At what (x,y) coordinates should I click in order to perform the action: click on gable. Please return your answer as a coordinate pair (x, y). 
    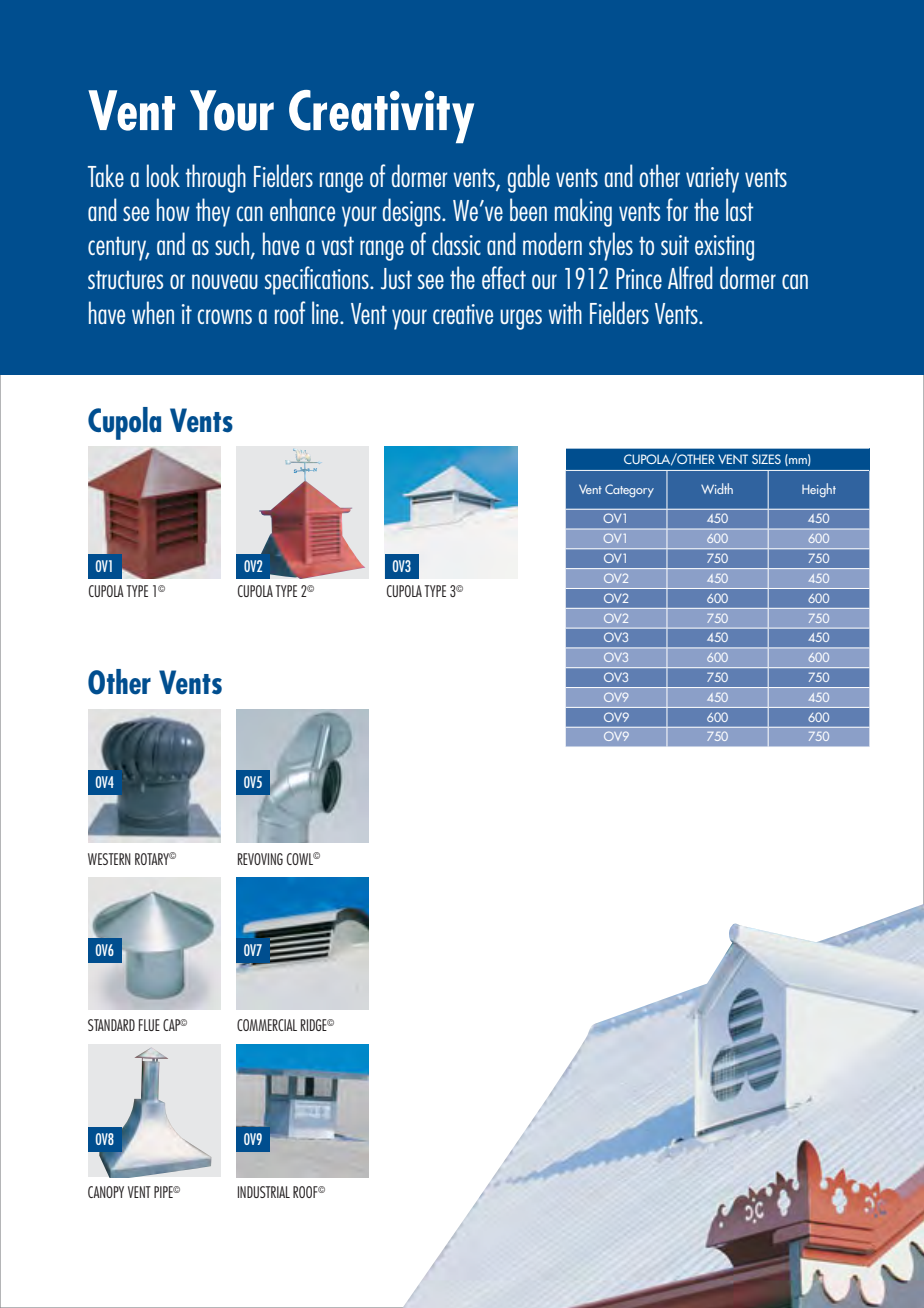
    Looking at the image, I should click on (529, 178).
